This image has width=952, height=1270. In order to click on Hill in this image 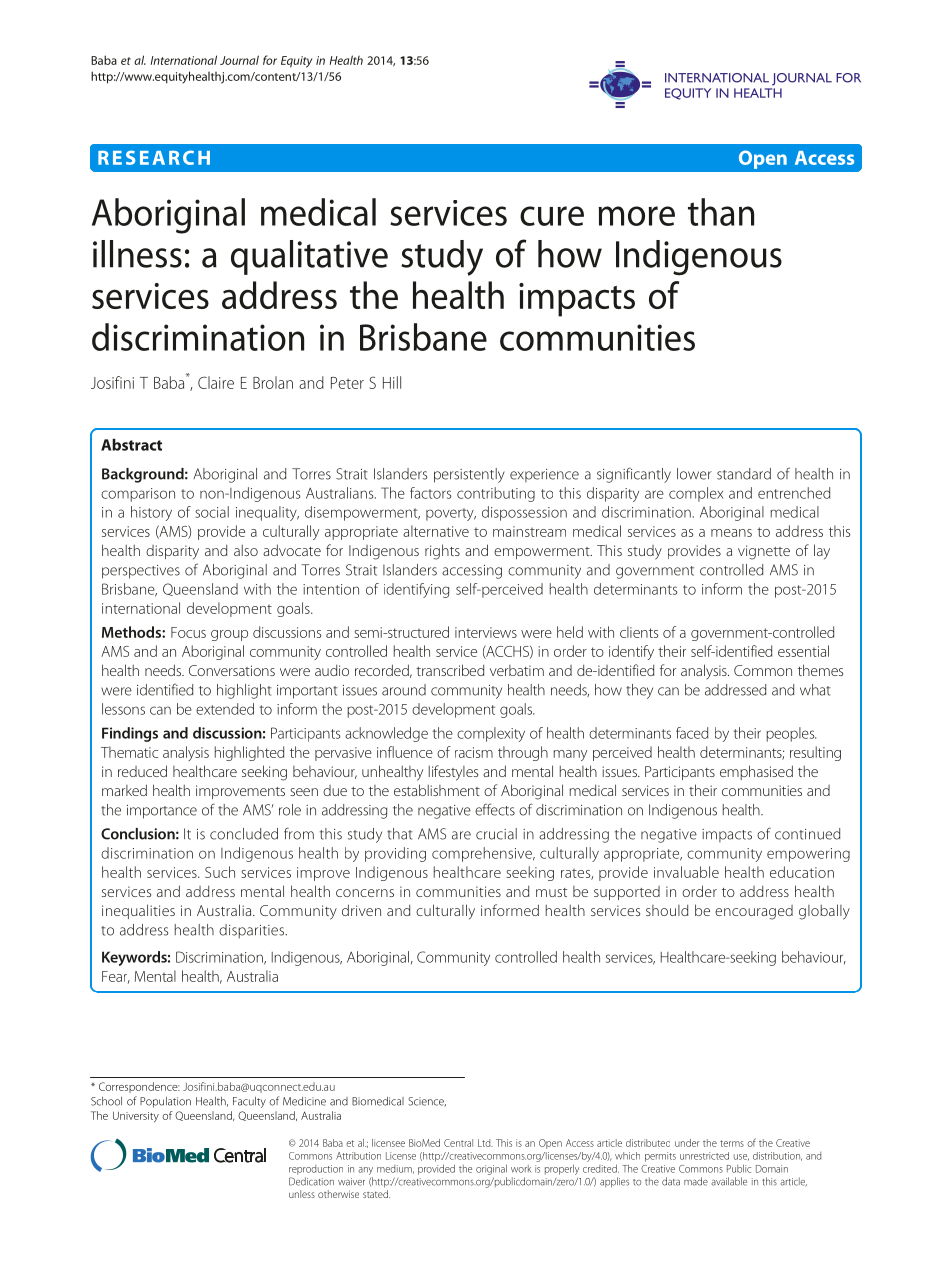, I will do `click(392, 382)`.
